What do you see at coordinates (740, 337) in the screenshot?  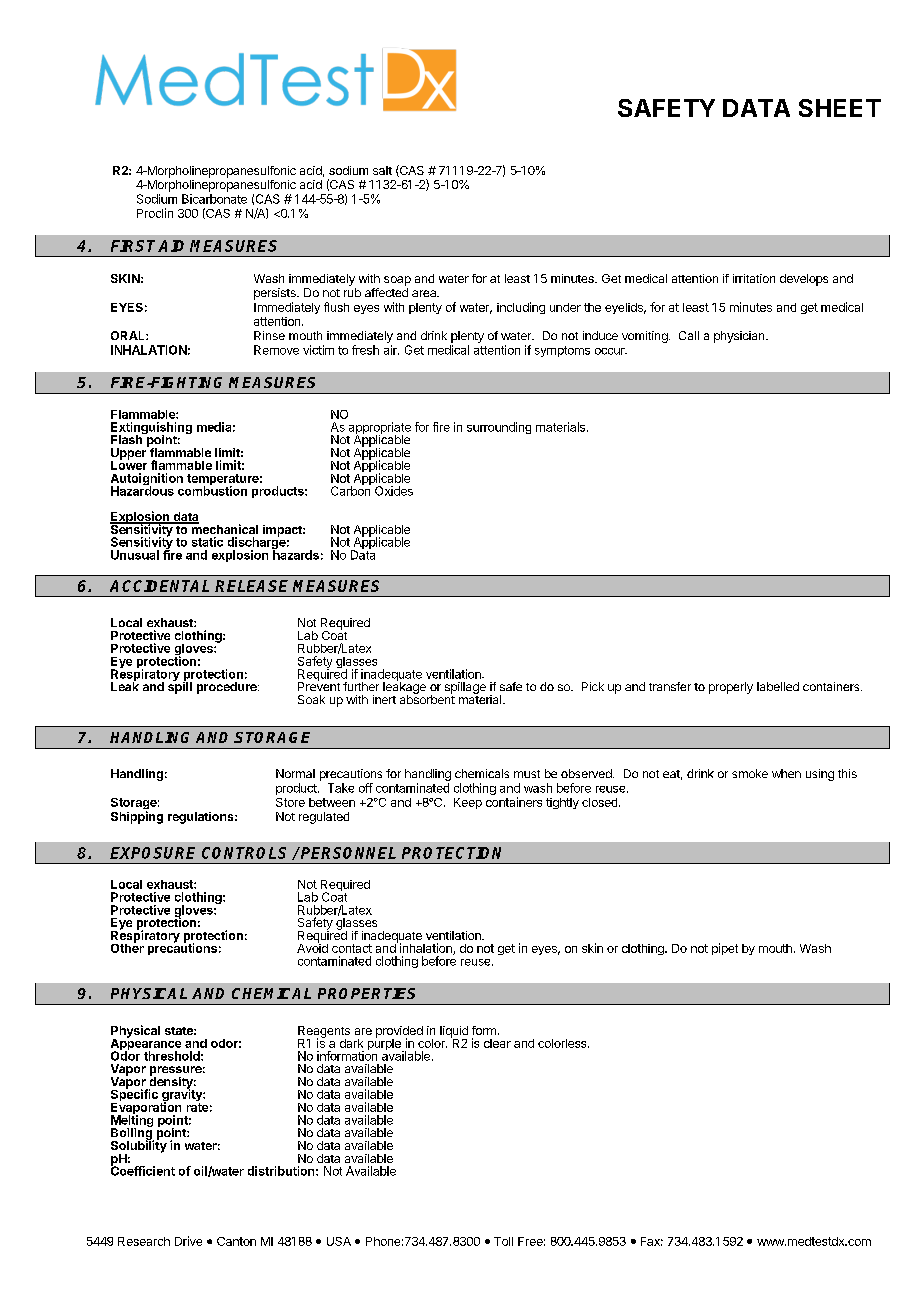 I see `physician` at bounding box center [740, 337].
